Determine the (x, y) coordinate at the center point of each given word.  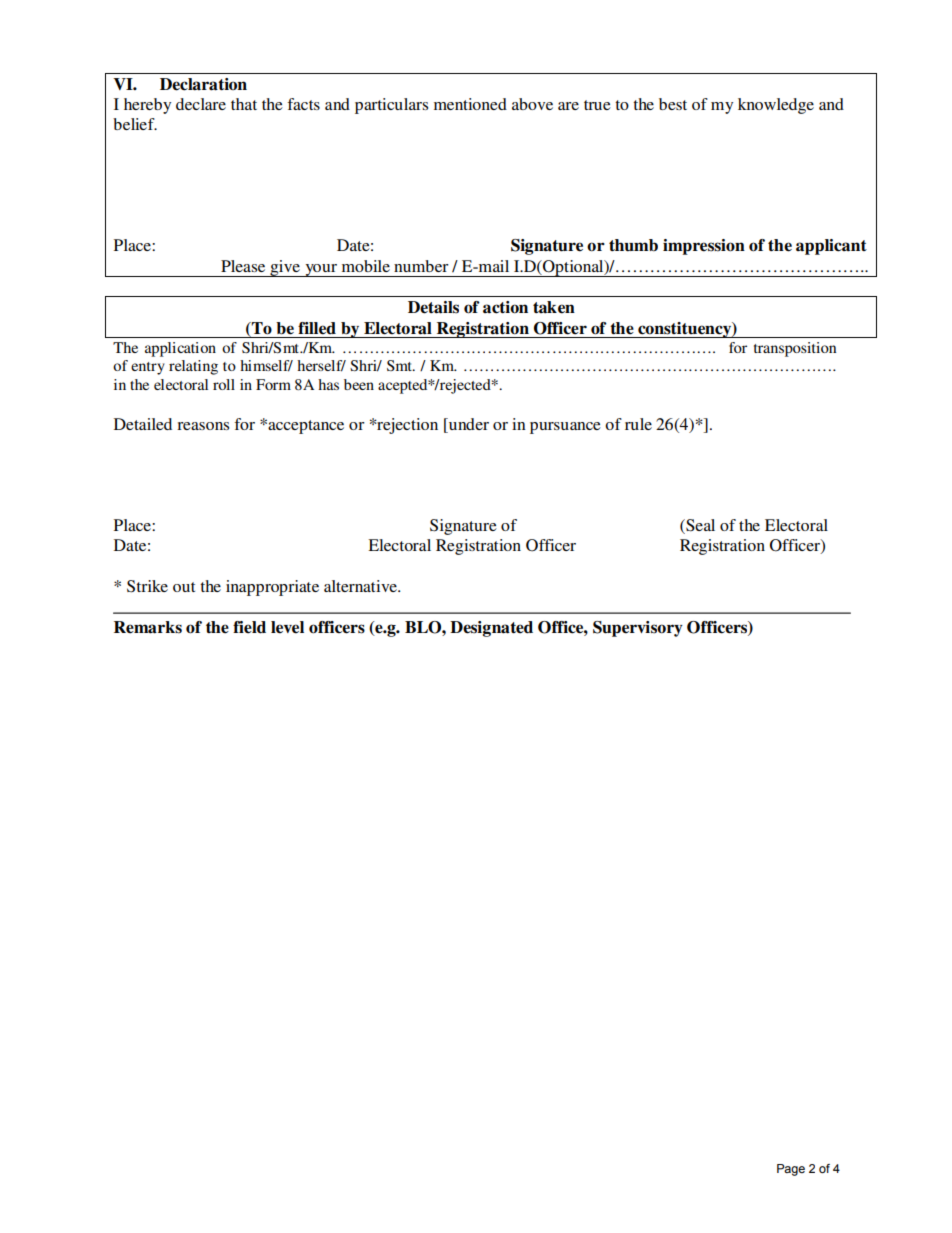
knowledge (776, 106)
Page (791, 1170)
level (287, 627)
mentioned (470, 104)
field (249, 627)
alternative (361, 586)
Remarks (148, 627)
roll (224, 384)
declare (201, 104)
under (467, 425)
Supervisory (638, 629)
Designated (491, 629)
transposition (795, 349)
